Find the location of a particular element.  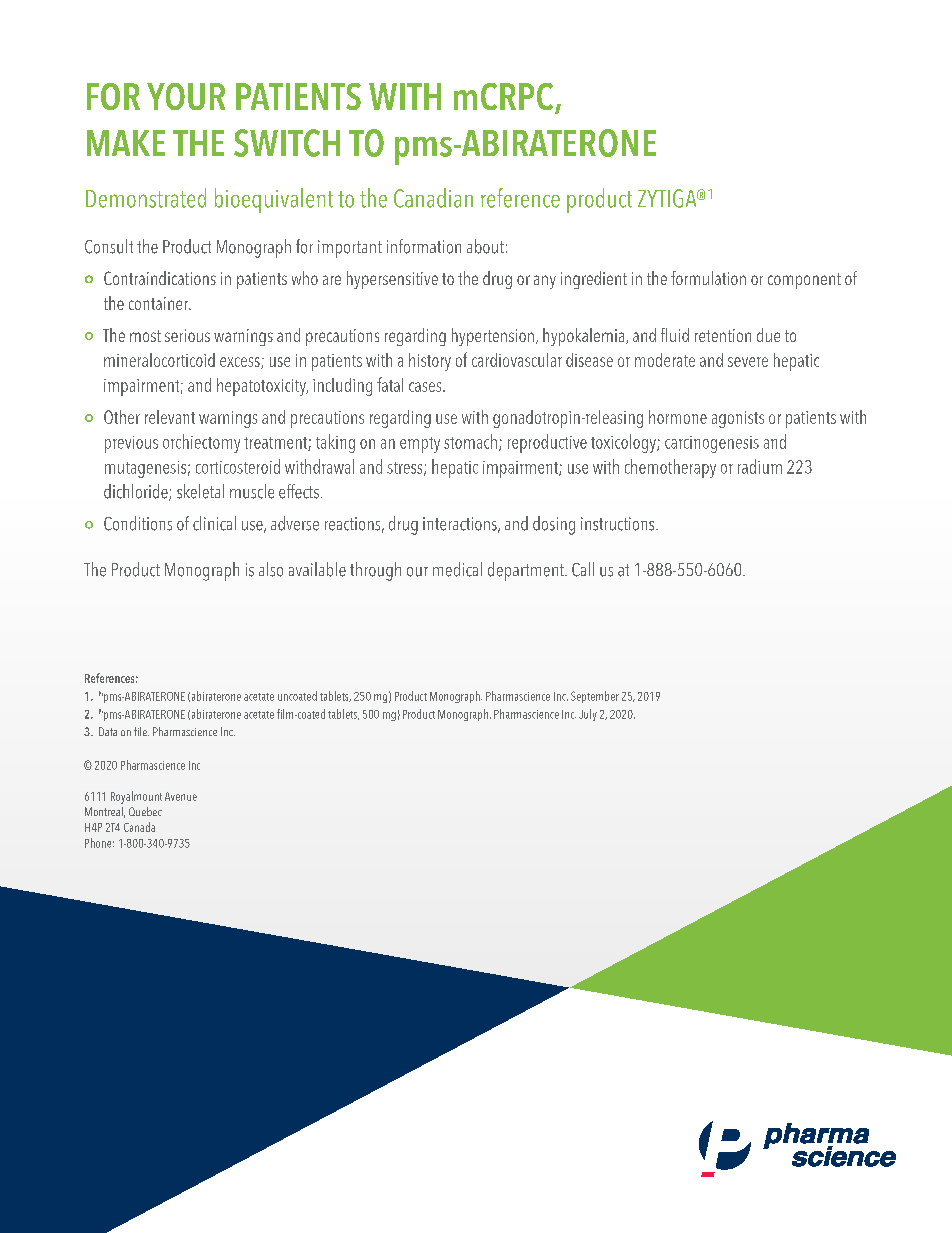

history is located at coordinates (430, 362).
